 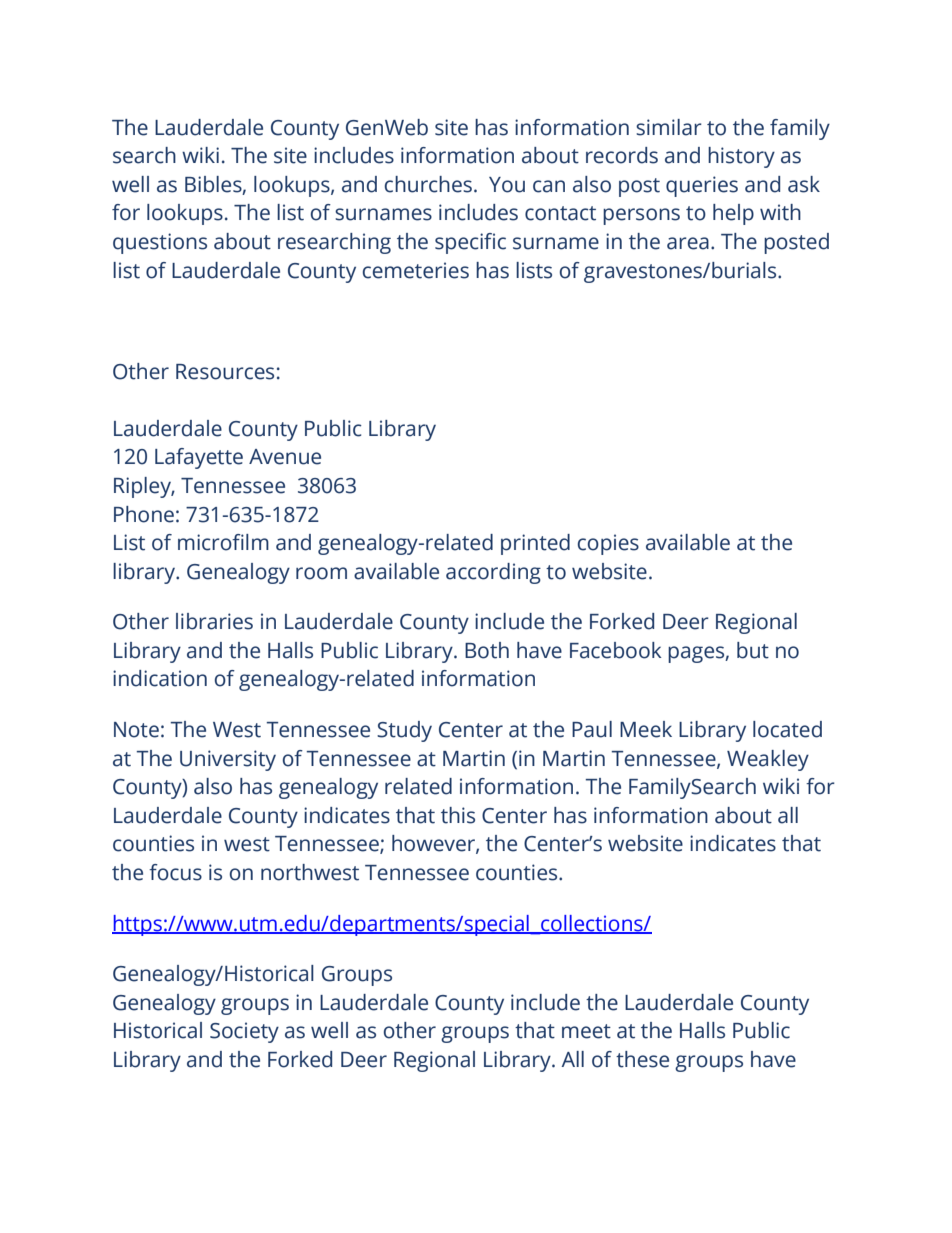 What do you see at coordinates (741, 157) in the screenshot?
I see `history` at bounding box center [741, 157].
